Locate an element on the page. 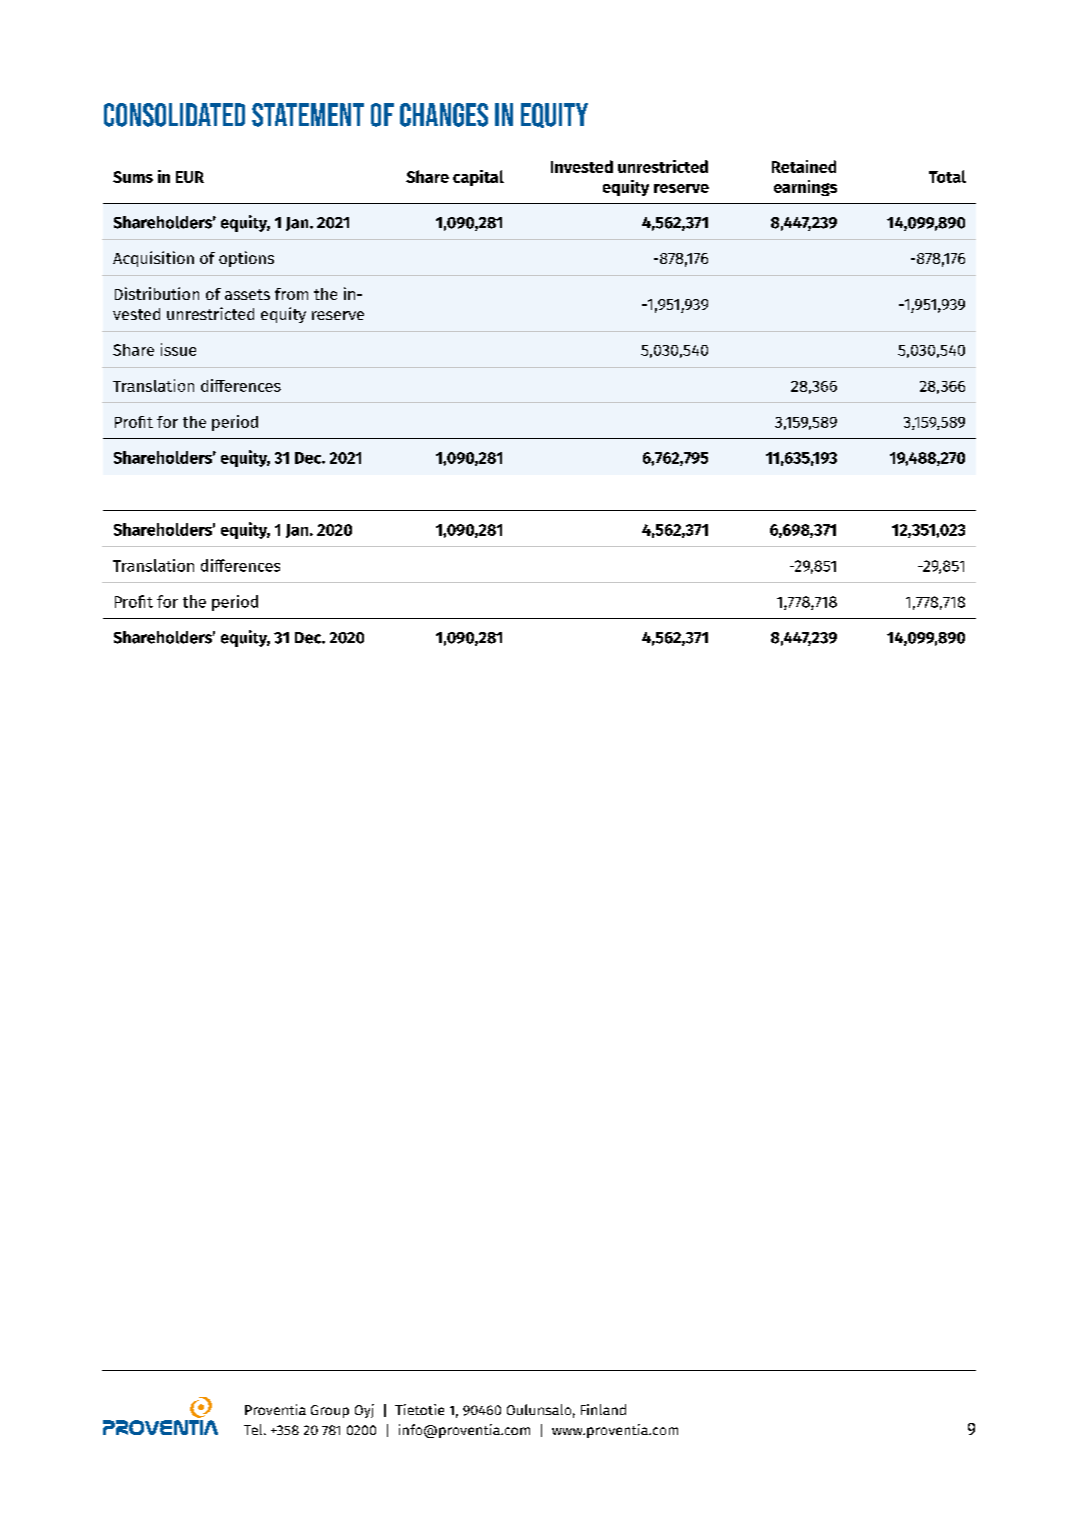 The width and height of the page is (1079, 1525). issue is located at coordinates (178, 349).
